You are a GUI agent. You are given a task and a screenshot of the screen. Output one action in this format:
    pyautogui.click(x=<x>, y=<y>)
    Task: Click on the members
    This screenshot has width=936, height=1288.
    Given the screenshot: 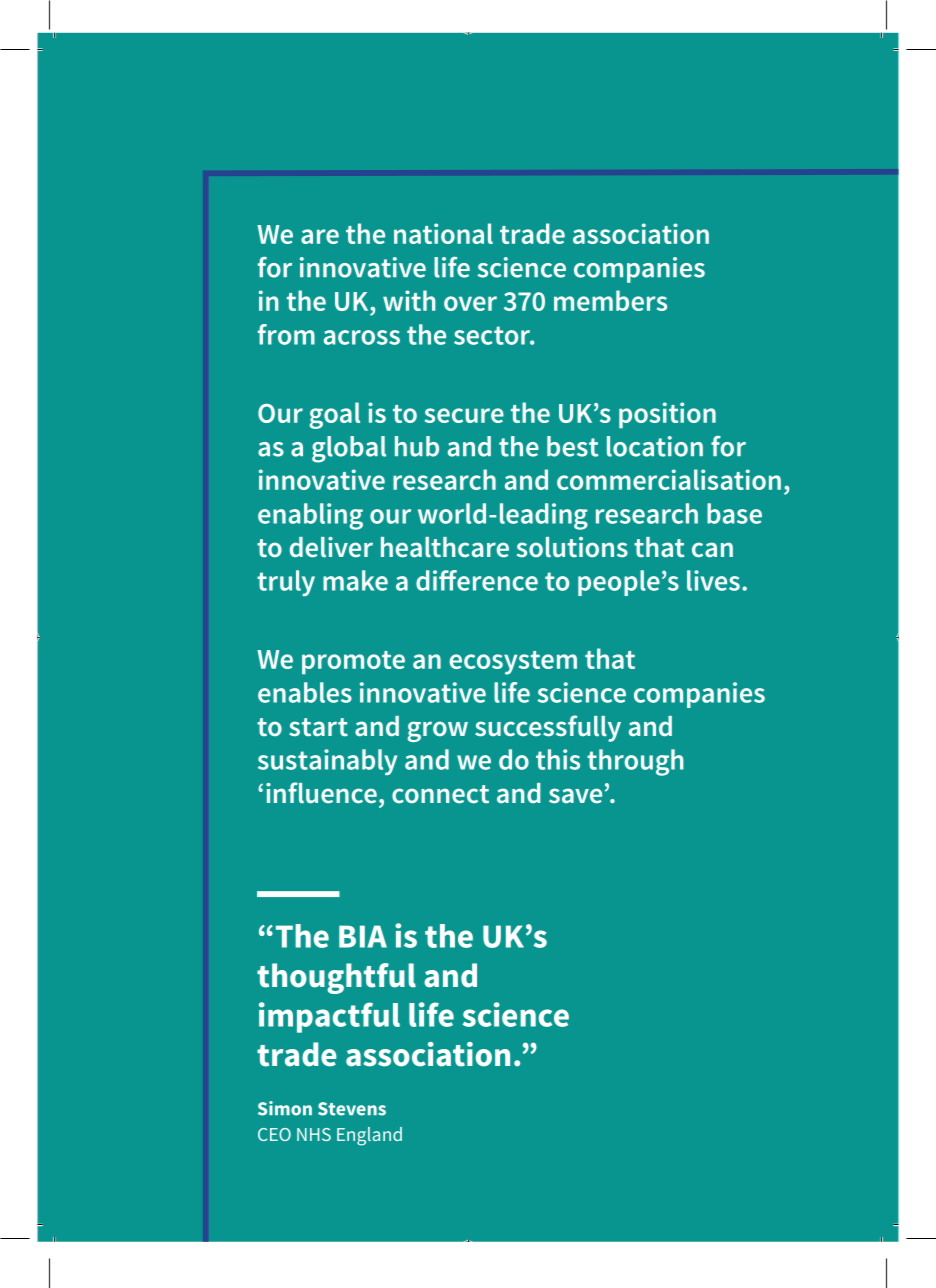 What is the action you would take?
    pyautogui.click(x=610, y=300)
